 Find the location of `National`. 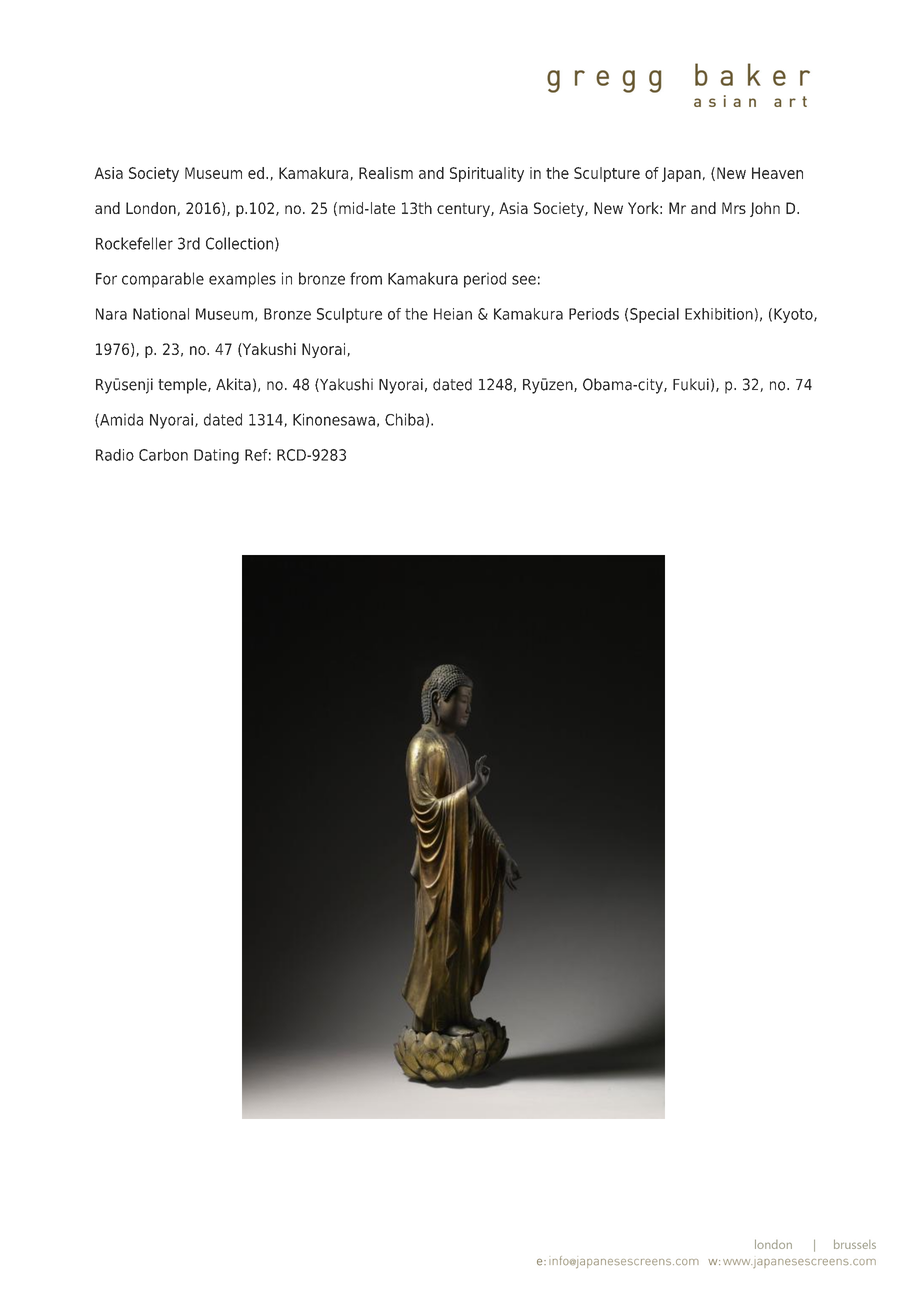

National is located at coordinates (161, 314).
